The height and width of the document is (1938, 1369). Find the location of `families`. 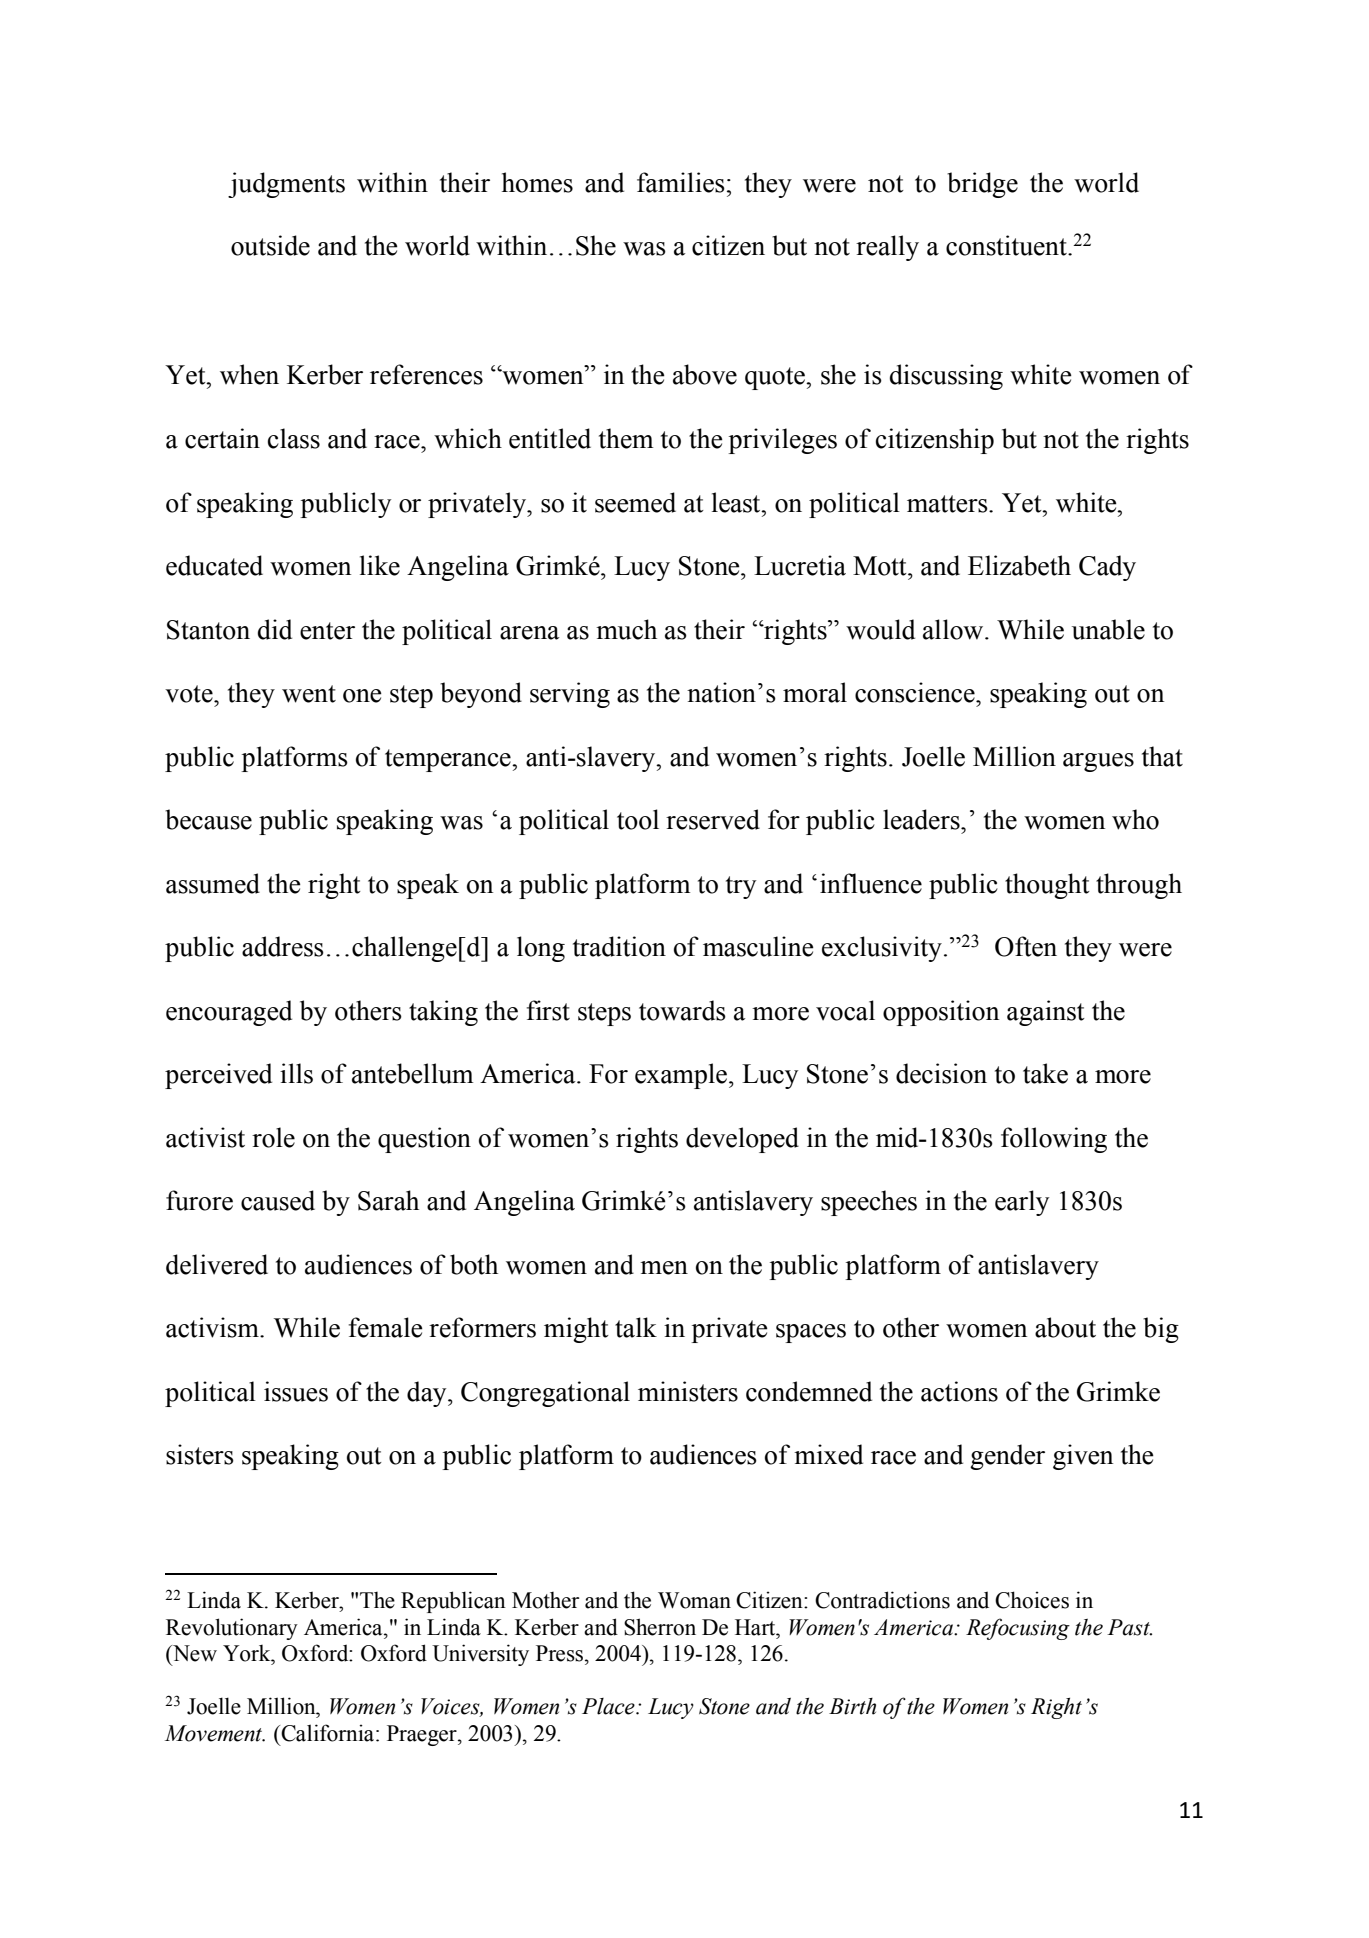

families is located at coordinates (681, 182).
